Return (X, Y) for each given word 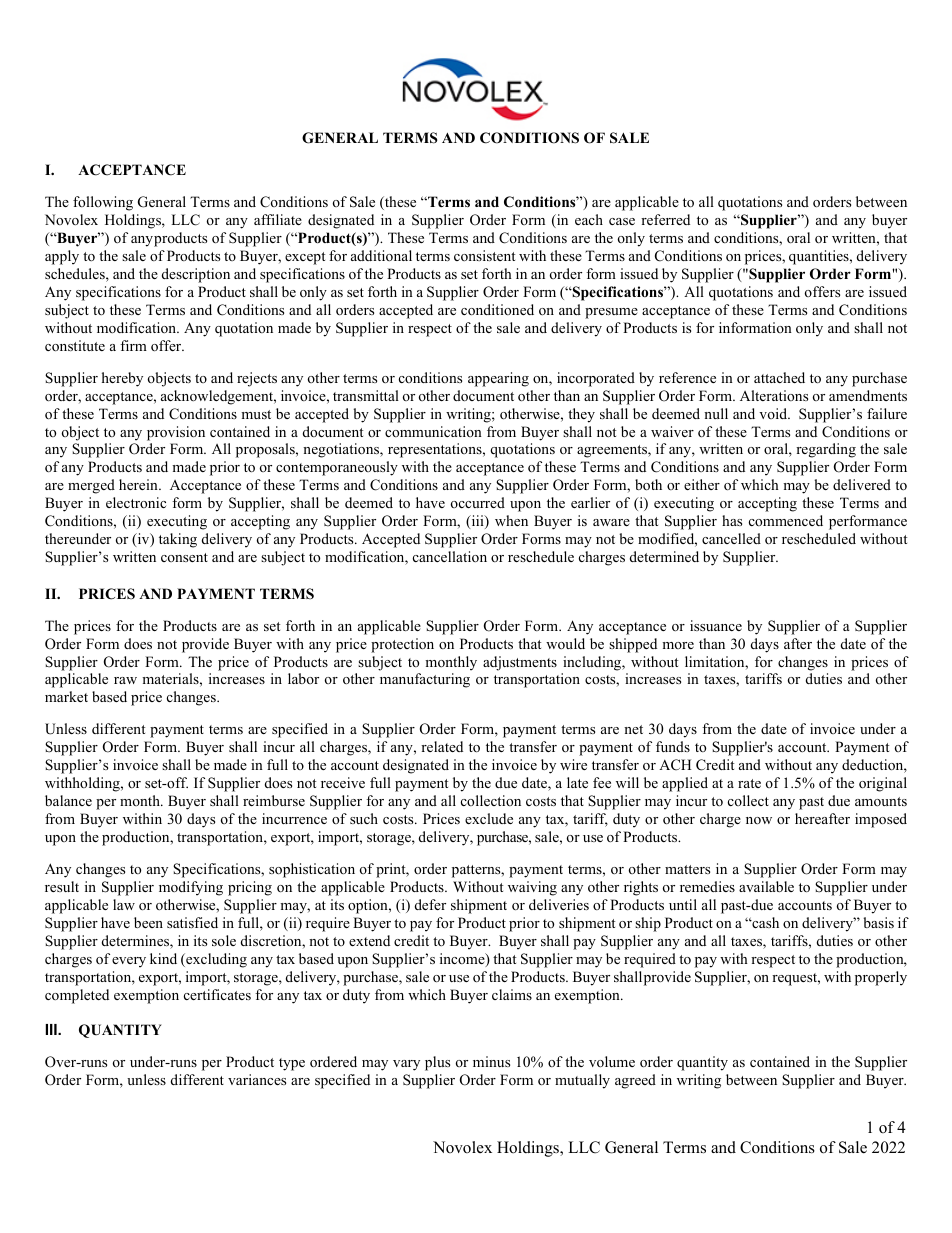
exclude (489, 818)
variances (257, 1079)
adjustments (520, 663)
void (774, 413)
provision (176, 433)
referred (665, 219)
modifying (191, 888)
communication (433, 431)
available (766, 886)
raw (125, 680)
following (103, 203)
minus (491, 1061)
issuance (716, 625)
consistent (484, 255)
